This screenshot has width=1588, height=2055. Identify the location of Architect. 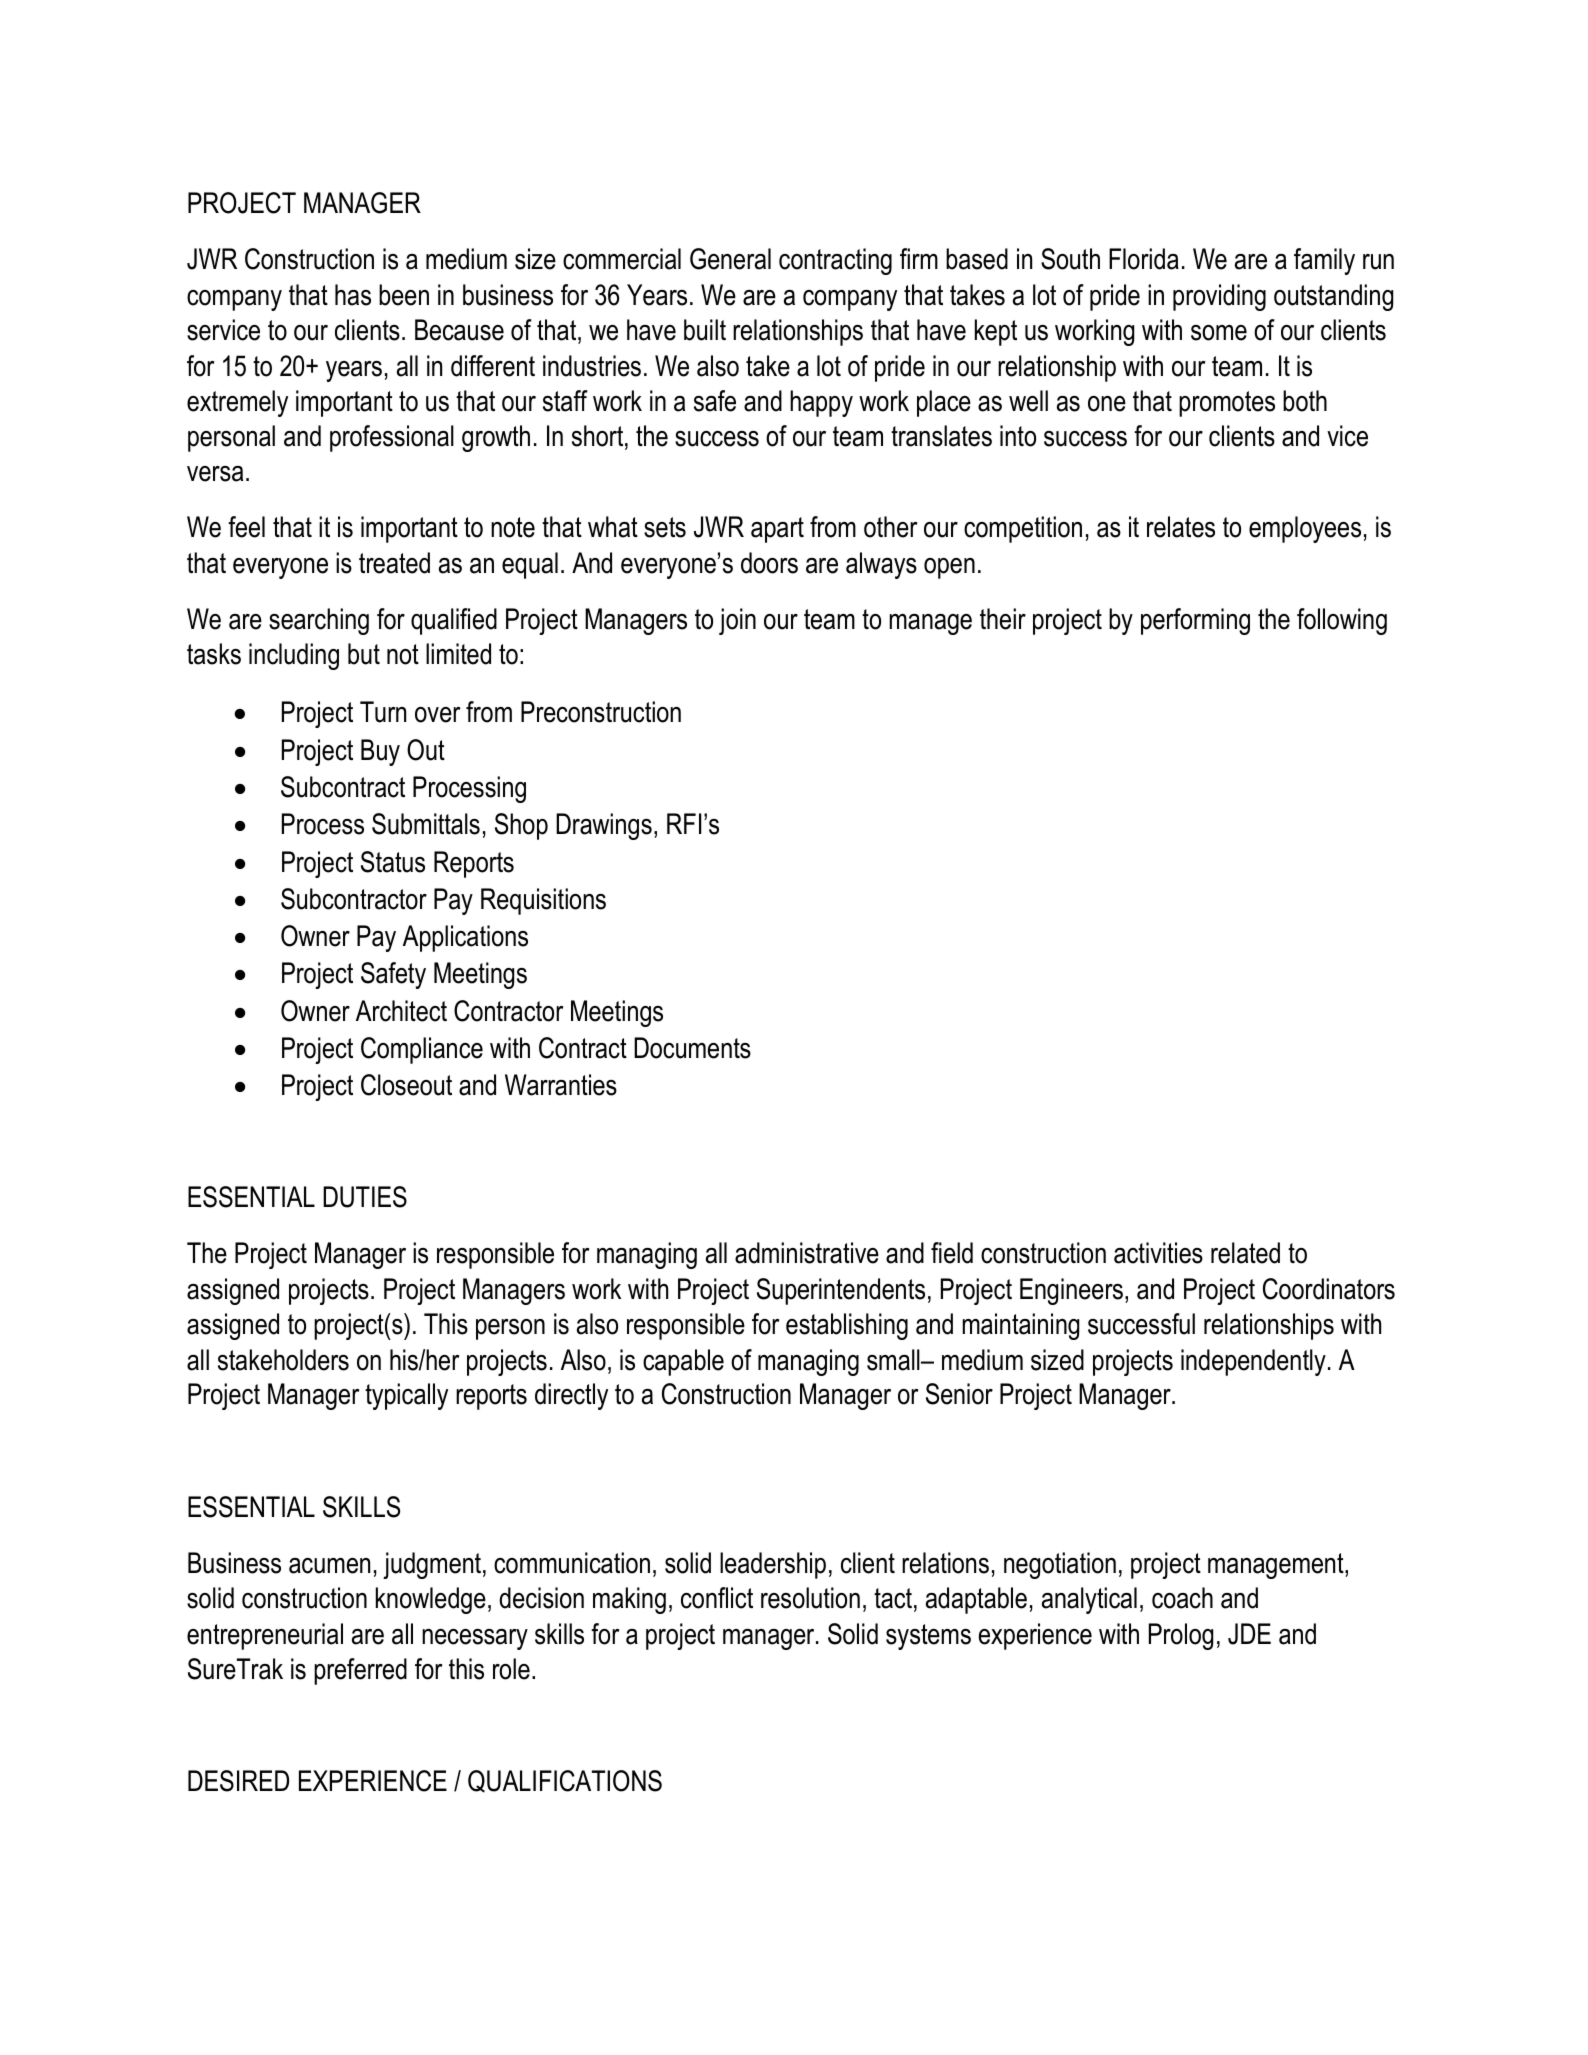
(401, 1011).
